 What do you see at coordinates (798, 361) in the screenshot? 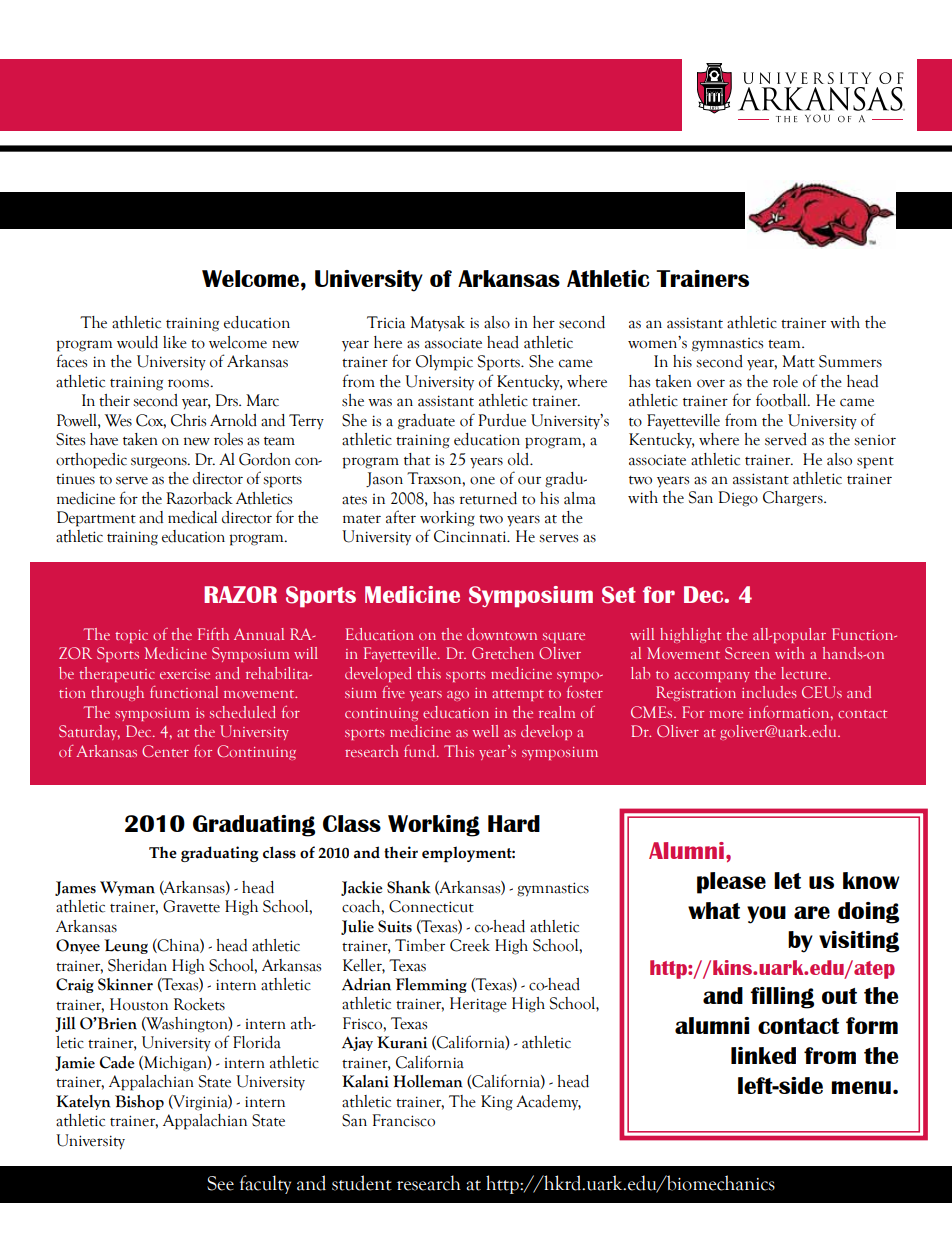
I see `Matt` at bounding box center [798, 361].
